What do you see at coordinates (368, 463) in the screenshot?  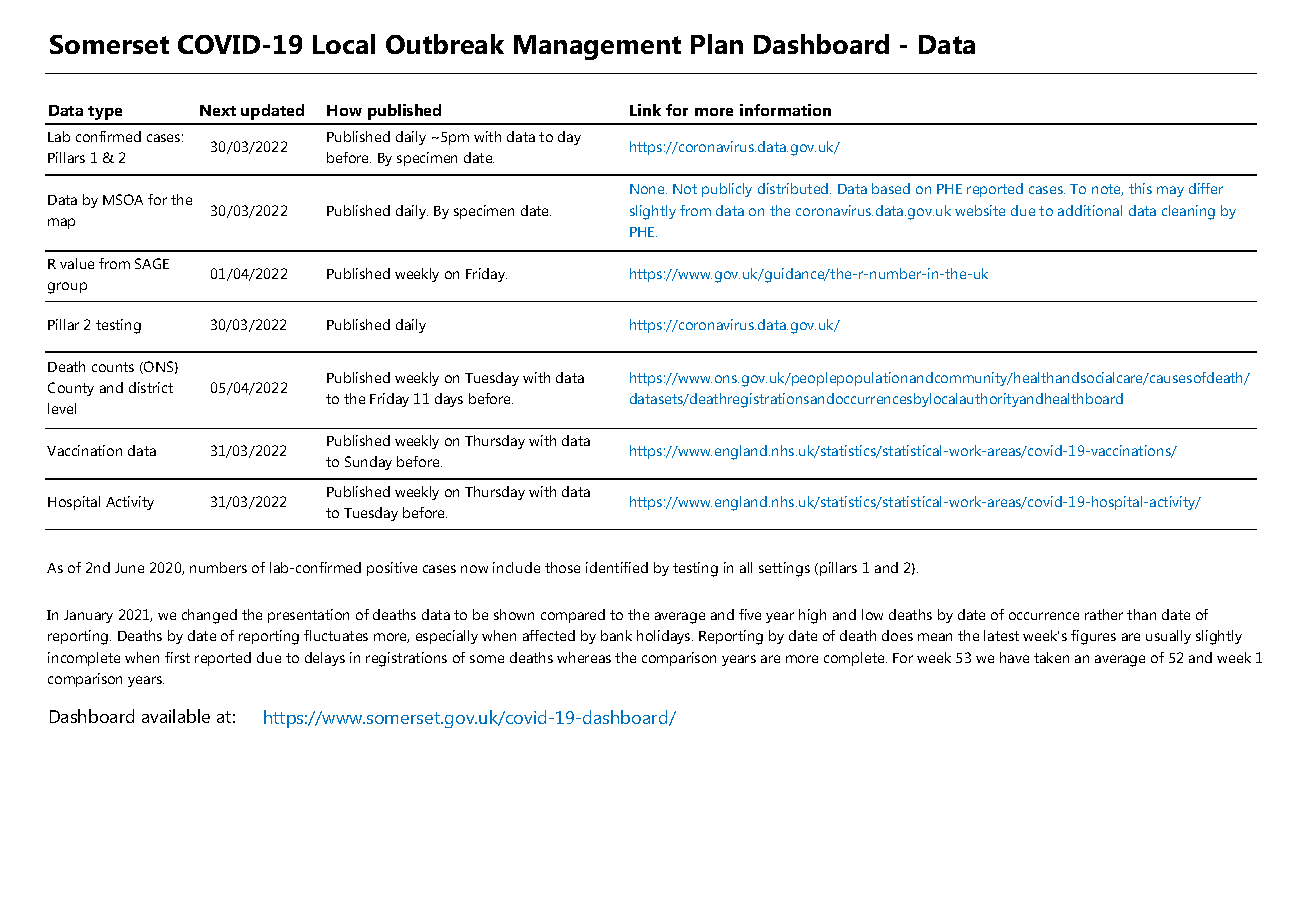 I see `Sunday` at bounding box center [368, 463].
